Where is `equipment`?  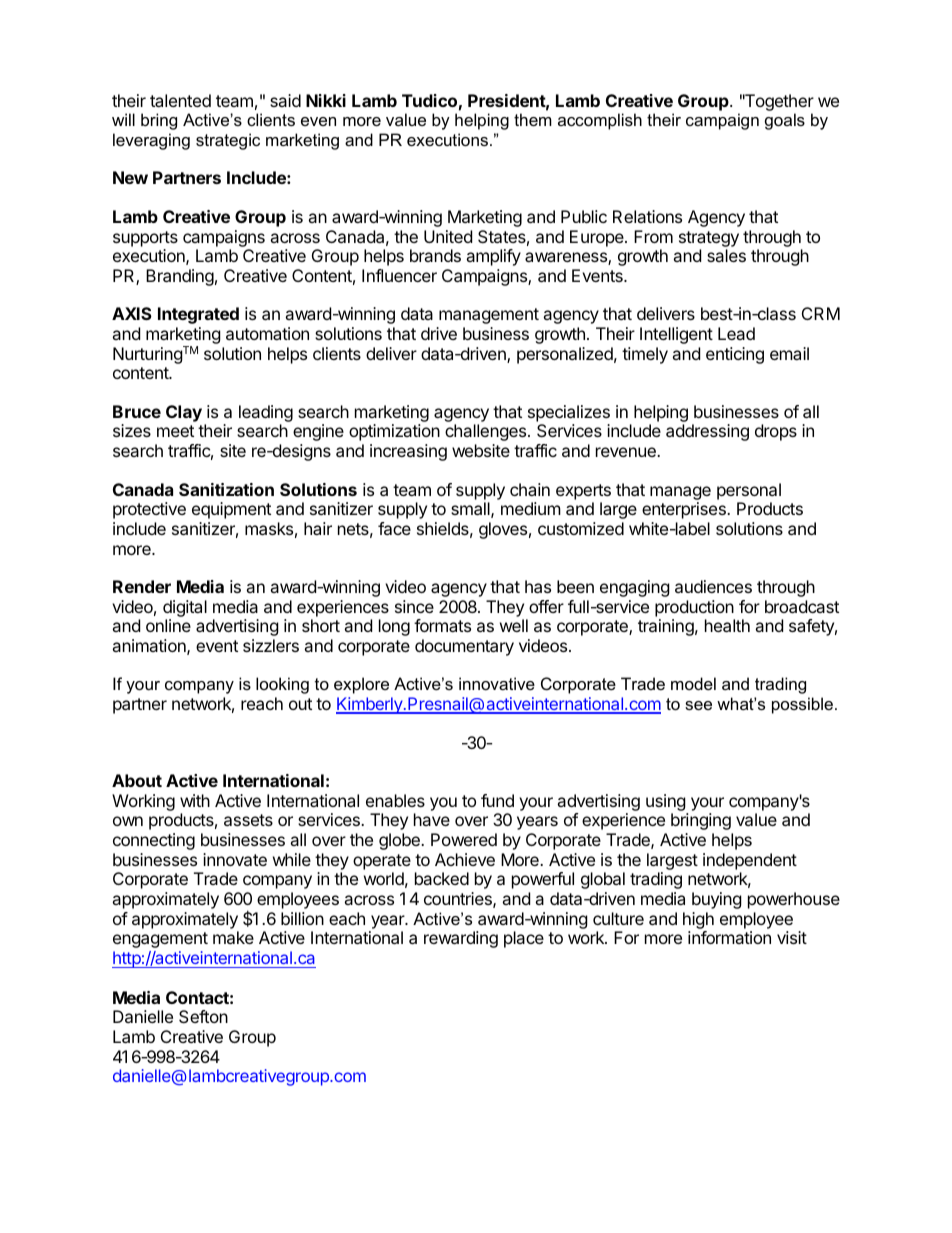 equipment is located at coordinates (231, 510).
